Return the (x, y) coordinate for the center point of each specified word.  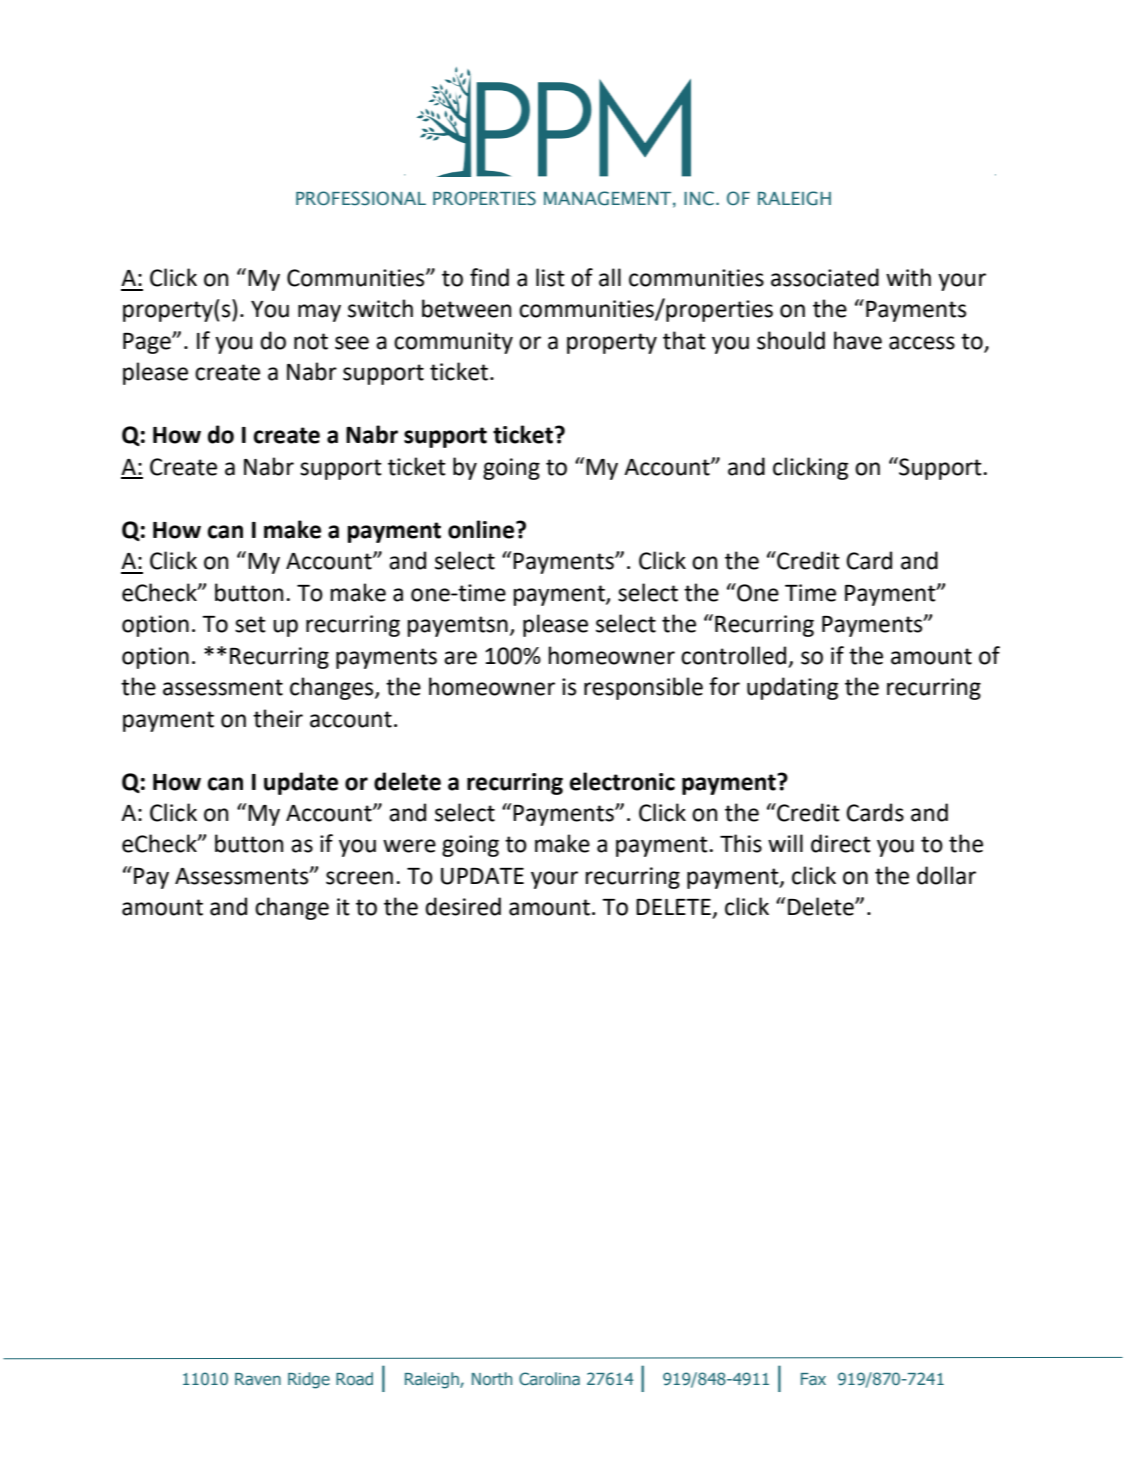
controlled (733, 655)
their (278, 718)
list (550, 277)
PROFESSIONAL (361, 198)
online (482, 529)
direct (841, 843)
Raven (258, 1379)
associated (825, 277)
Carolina (549, 1378)
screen (359, 878)
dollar (946, 875)
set (250, 624)
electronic (622, 781)
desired (463, 906)
